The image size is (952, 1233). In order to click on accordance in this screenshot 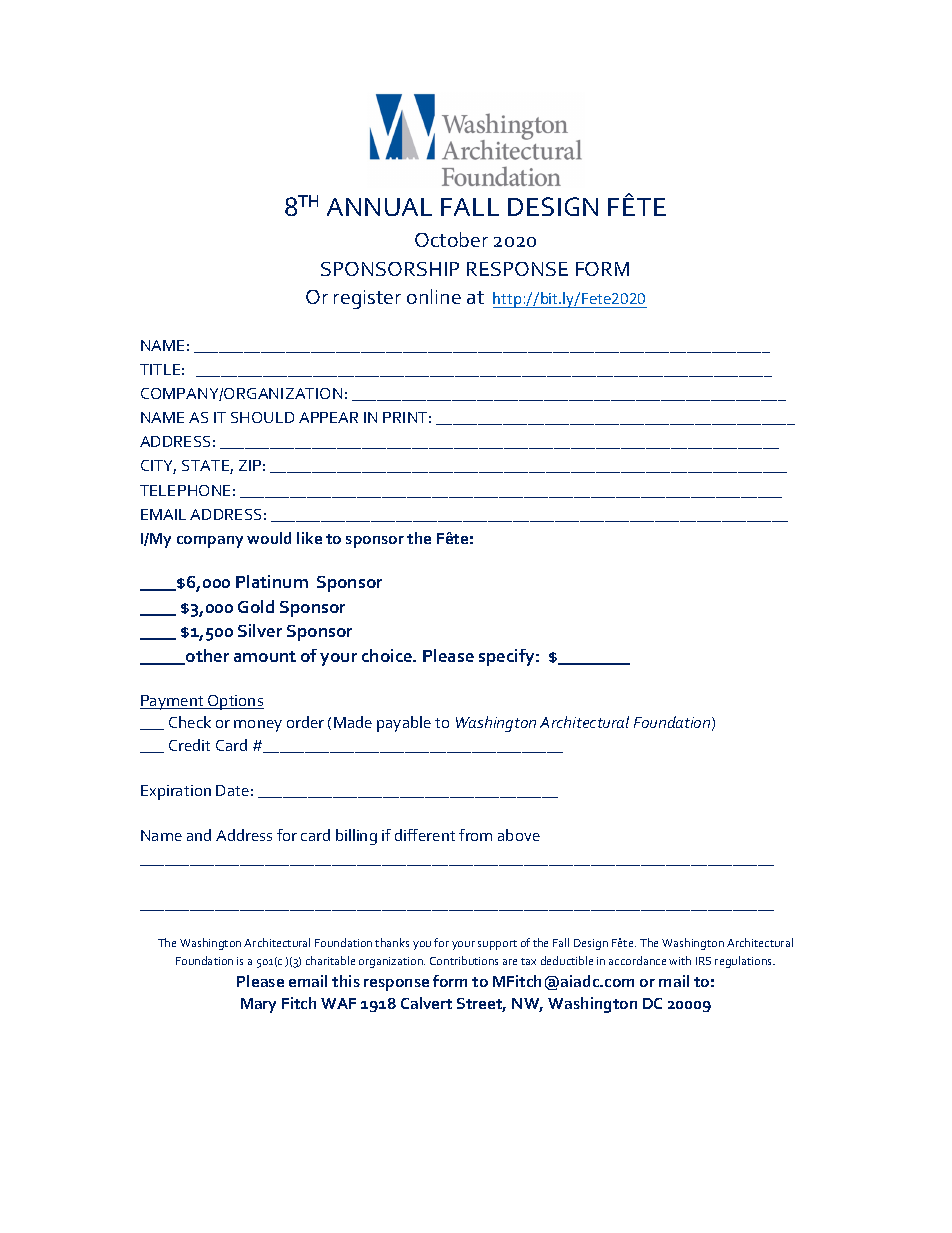, I will do `click(637, 960)`.
